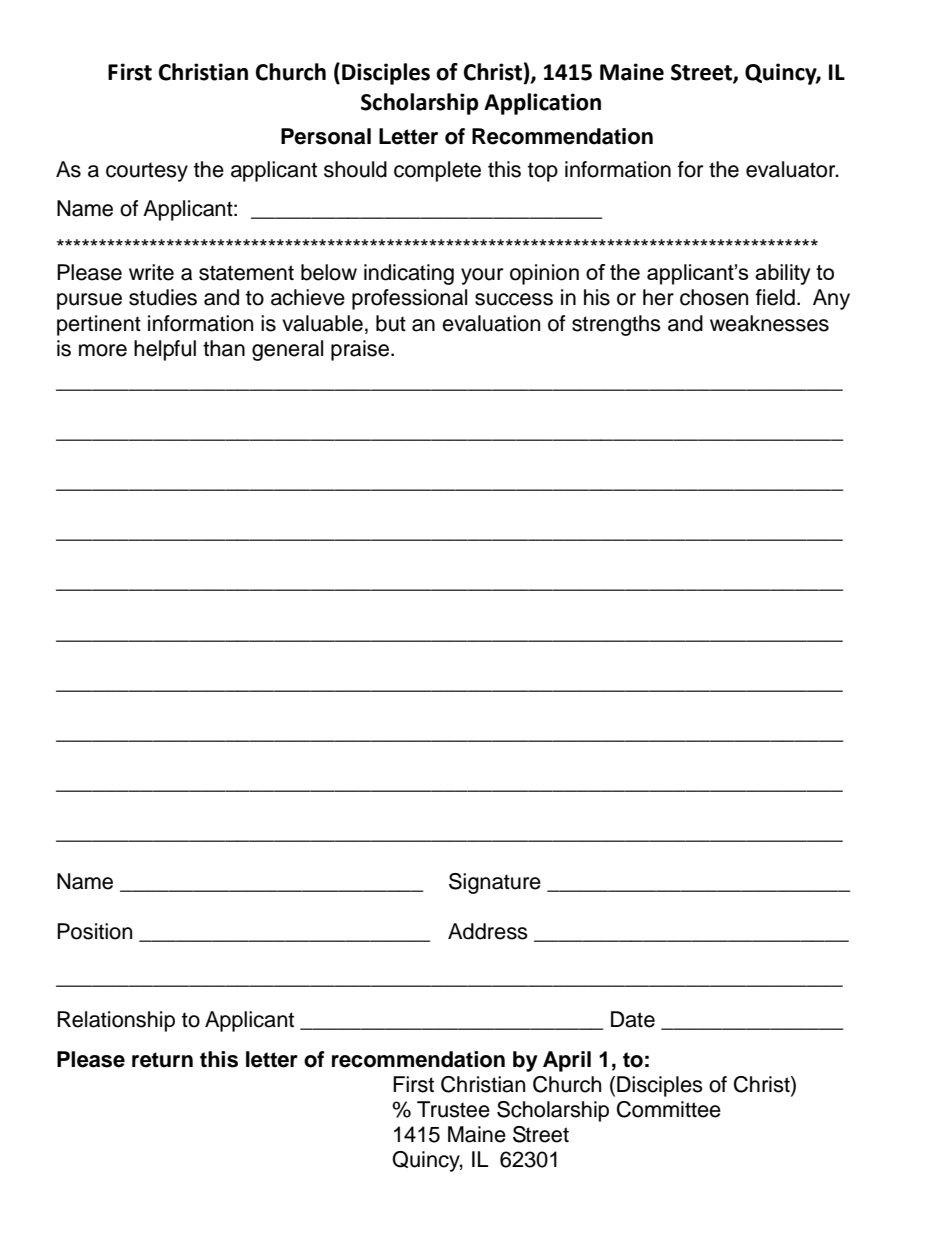 Image resolution: width=952 pixels, height=1233 pixels. What do you see at coordinates (437, 171) in the screenshot?
I see `complete` at bounding box center [437, 171].
